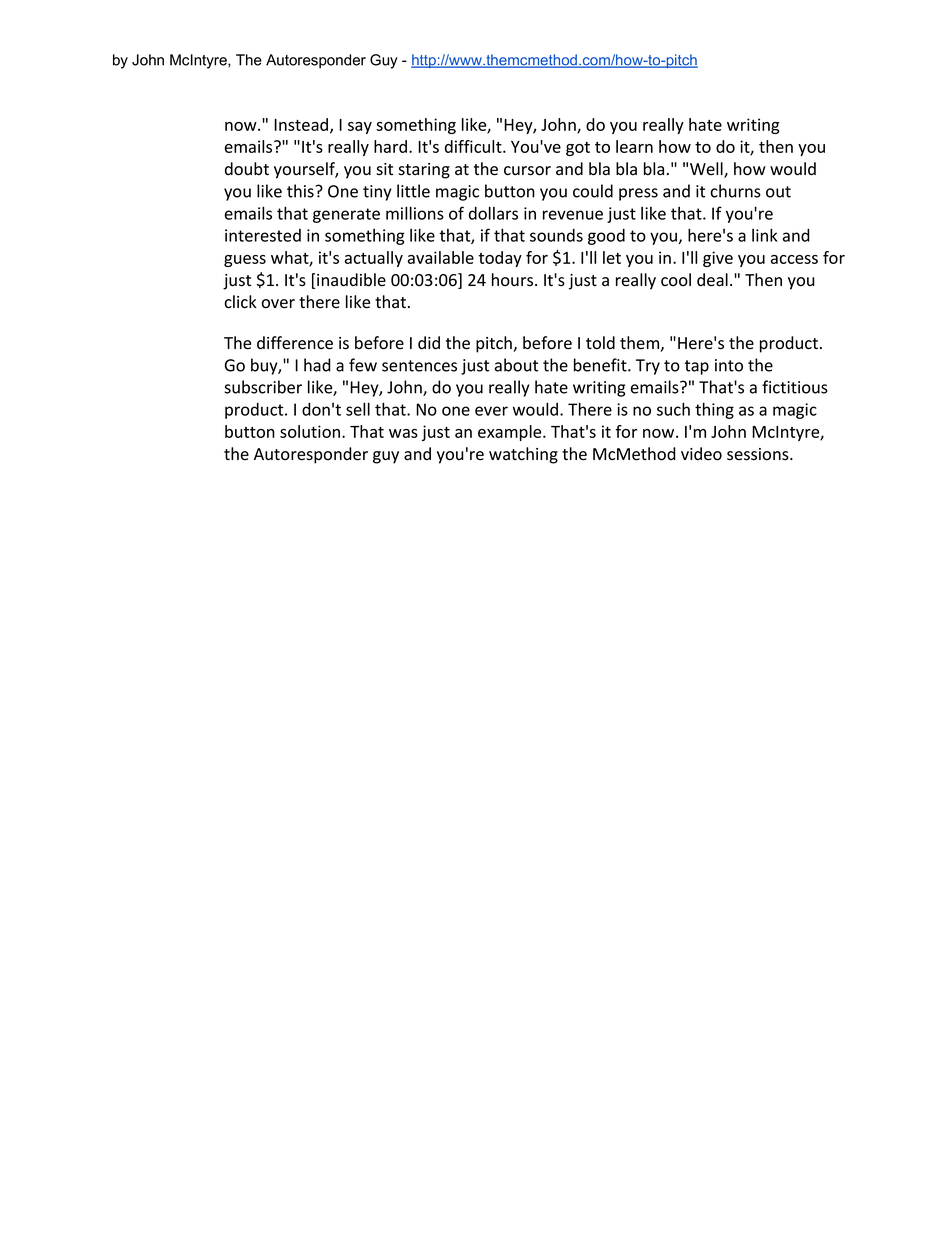 This document has height=1233, width=952. What do you see at coordinates (516, 365) in the document?
I see `about` at bounding box center [516, 365].
